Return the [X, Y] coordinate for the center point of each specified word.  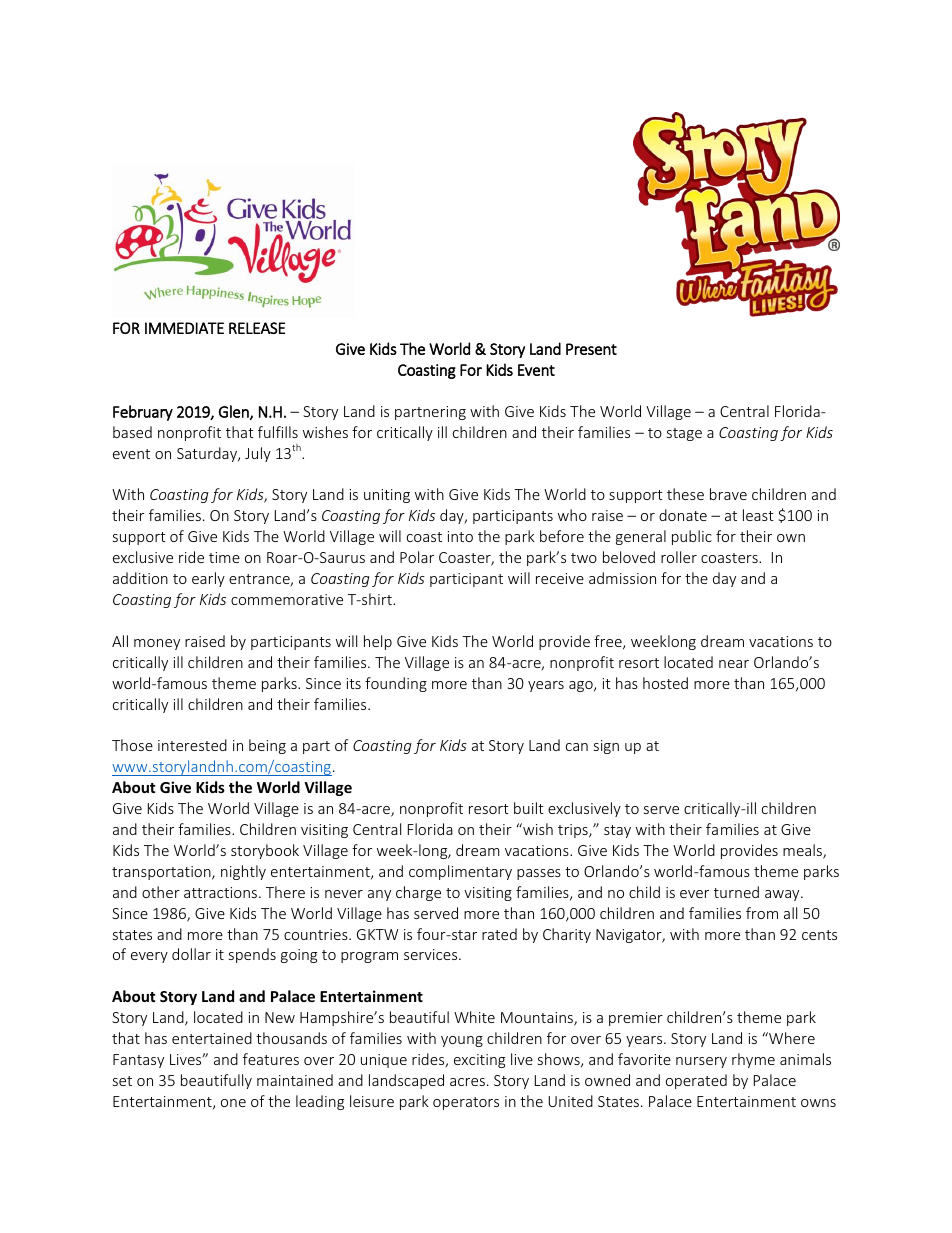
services [432, 954]
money [157, 644]
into [460, 536]
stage [684, 434]
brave [728, 494]
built [529, 808]
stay [617, 831]
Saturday [208, 454]
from [762, 913]
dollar [191, 954]
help [378, 642]
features [271, 1059]
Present [591, 349]
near [734, 664]
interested [192, 745]
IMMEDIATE [184, 328]
